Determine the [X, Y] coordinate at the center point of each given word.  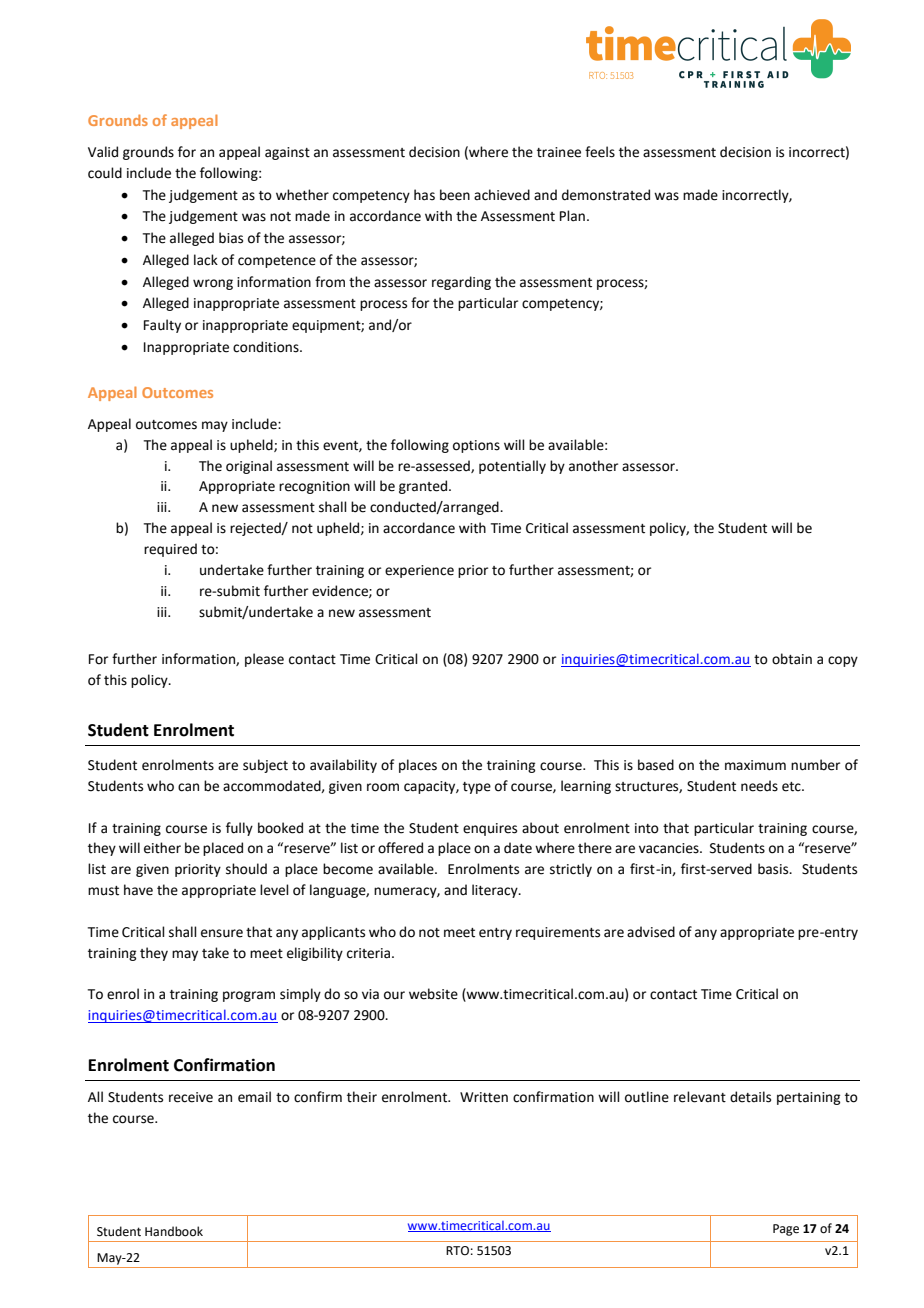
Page [786, 1230]
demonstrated [606, 195]
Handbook [174, 1231]
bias [231, 238]
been [455, 195]
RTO [457, 1251]
